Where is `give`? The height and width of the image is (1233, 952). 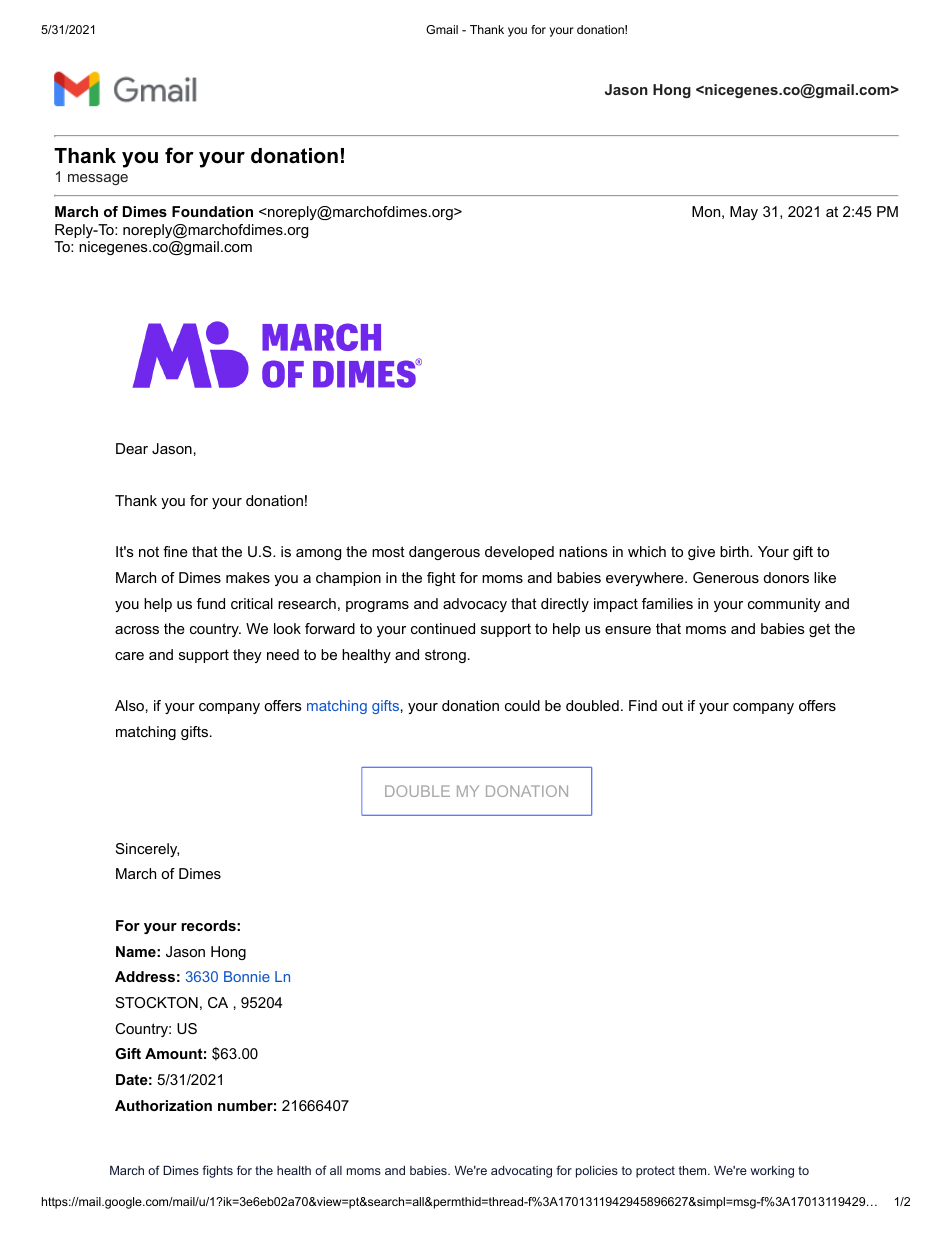
give is located at coordinates (701, 553).
